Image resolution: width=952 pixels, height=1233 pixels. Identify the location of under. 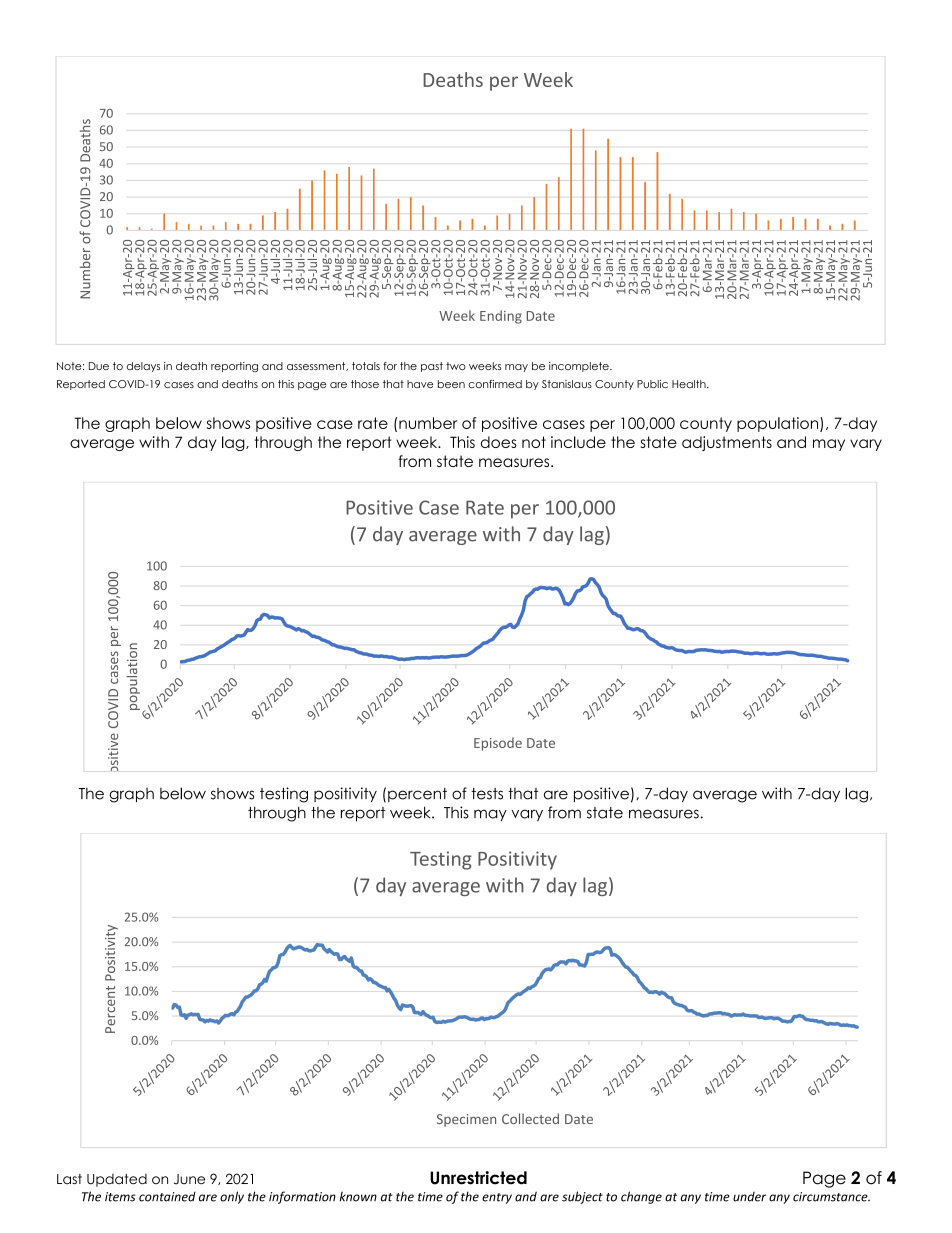
(749, 1197).
